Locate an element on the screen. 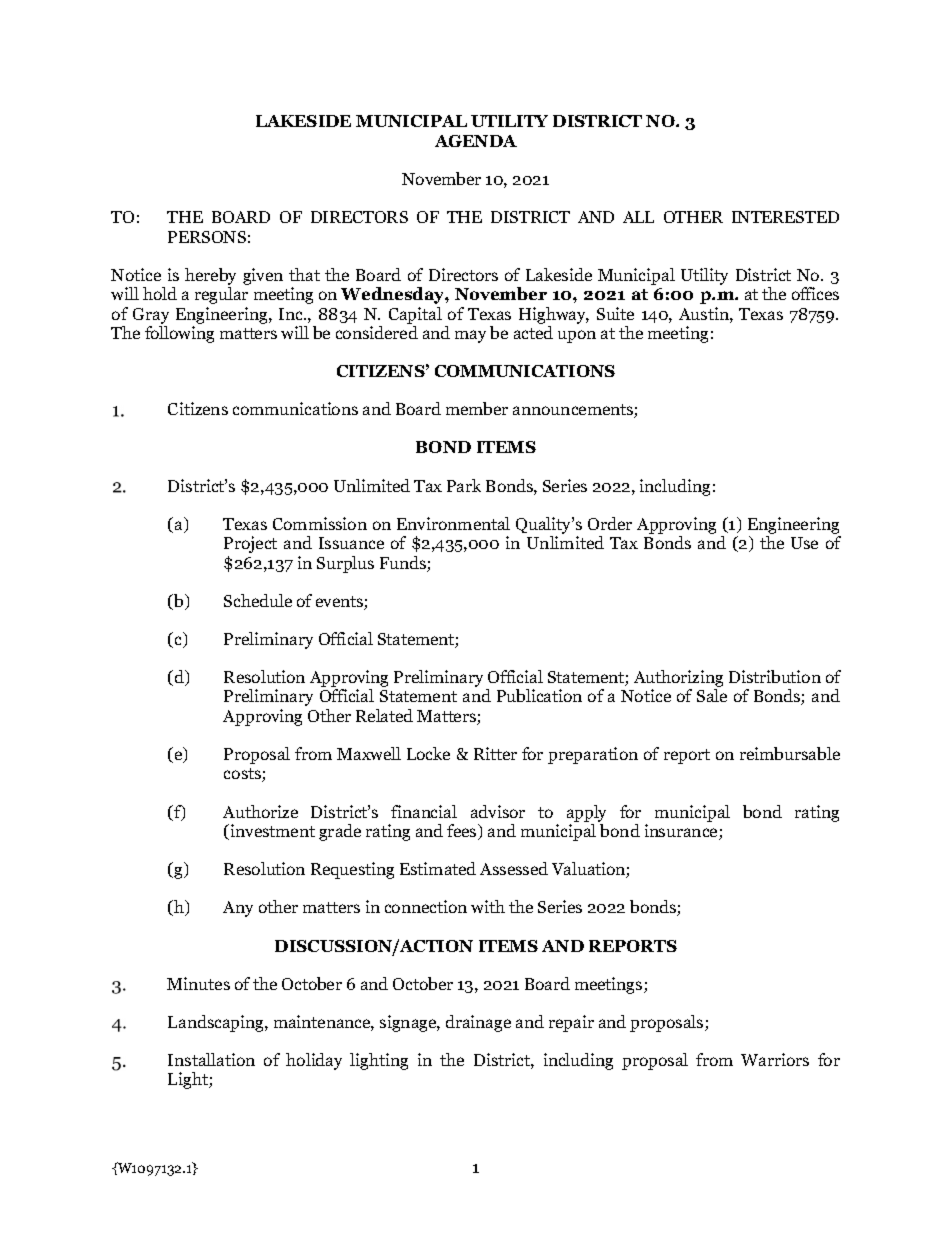 Image resolution: width=952 pixels, height=1233 pixels. Environmental is located at coordinates (453, 523).
